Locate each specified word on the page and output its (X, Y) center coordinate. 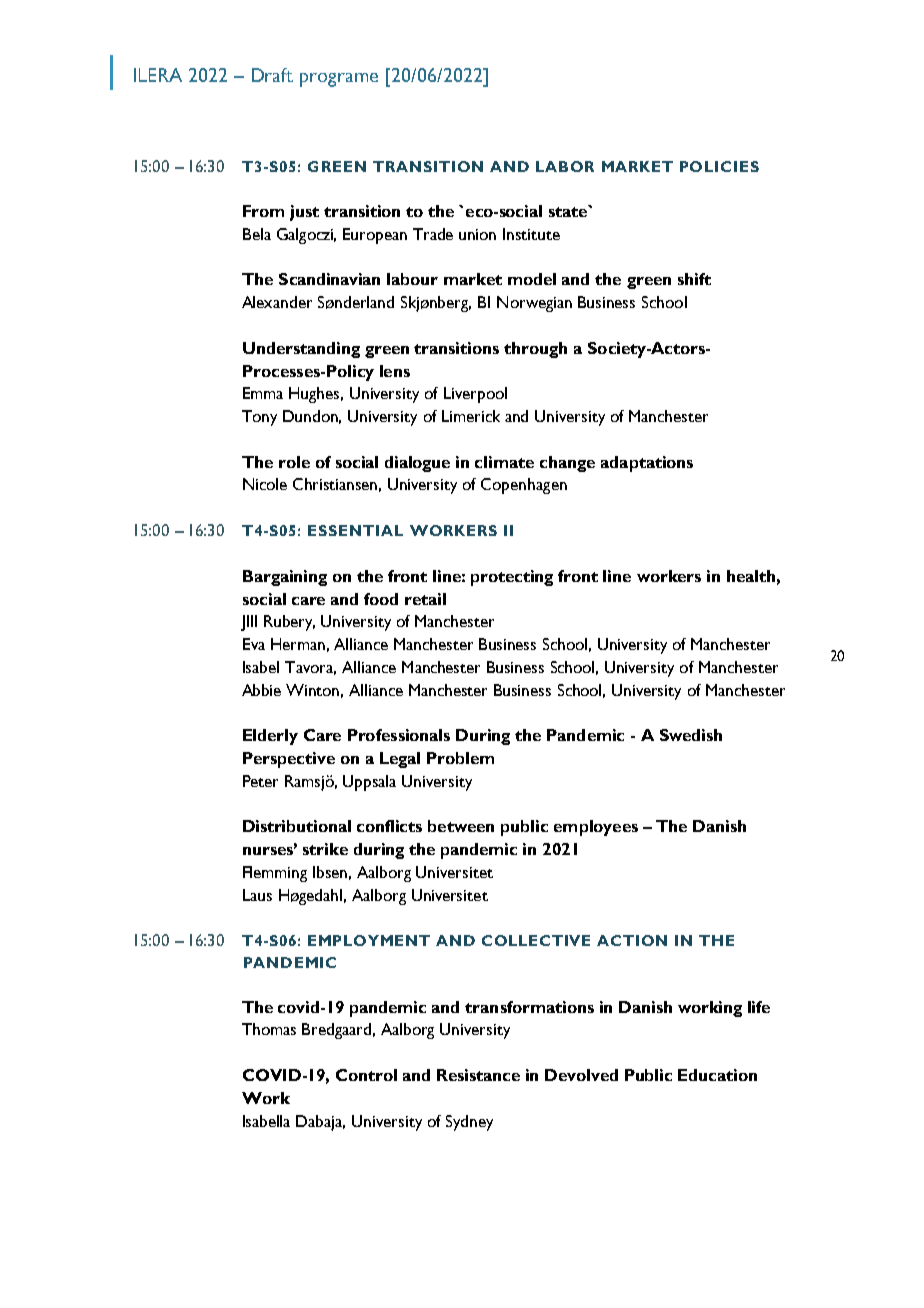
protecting (512, 578)
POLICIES (719, 166)
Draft (272, 75)
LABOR (565, 166)
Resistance (478, 1075)
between (461, 826)
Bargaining (285, 578)
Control (366, 1075)
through (535, 350)
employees (596, 828)
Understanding (301, 350)
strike (325, 849)
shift (694, 279)
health (751, 576)
